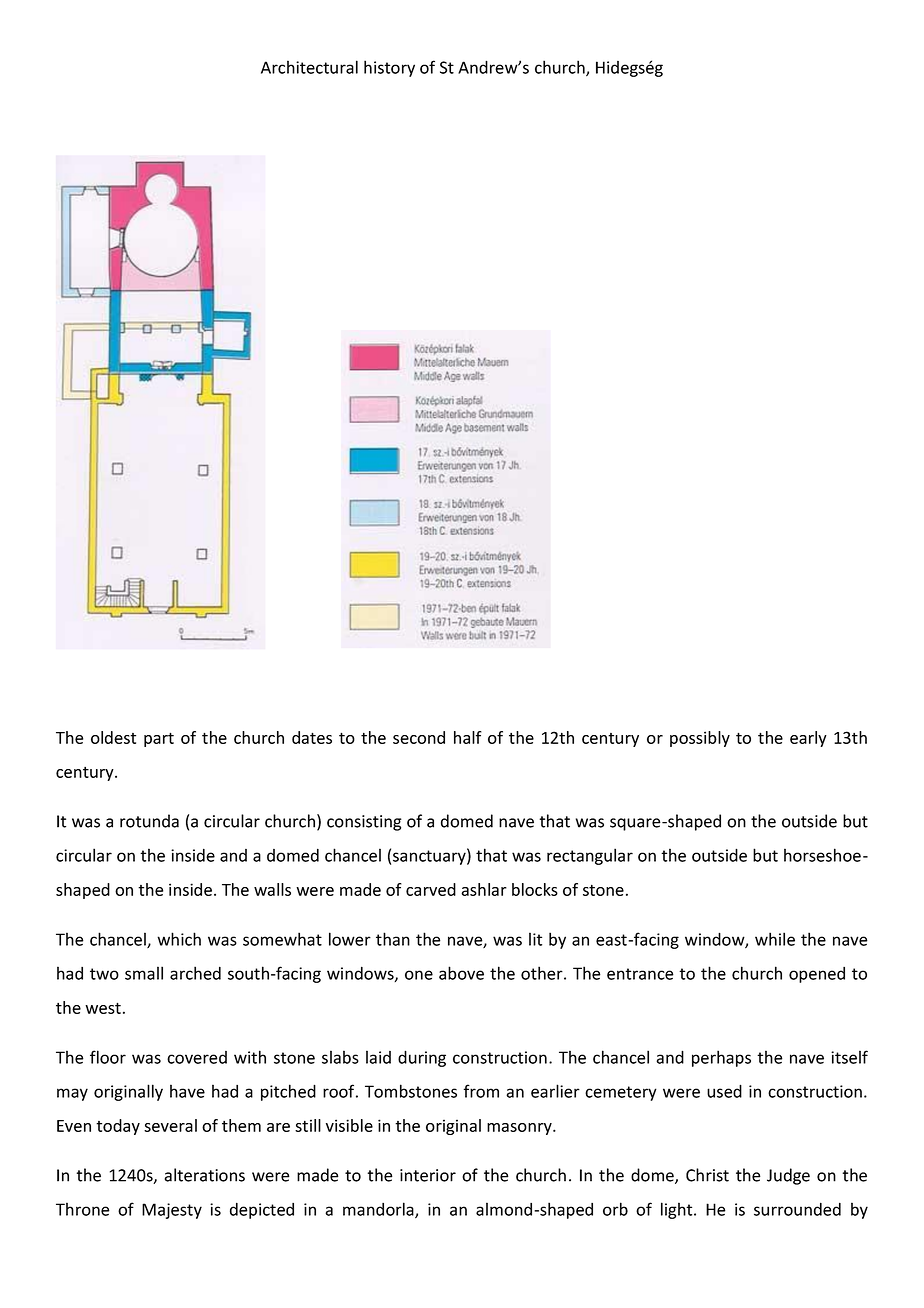 This document has height=1308, width=924. I want to click on while, so click(775, 939).
